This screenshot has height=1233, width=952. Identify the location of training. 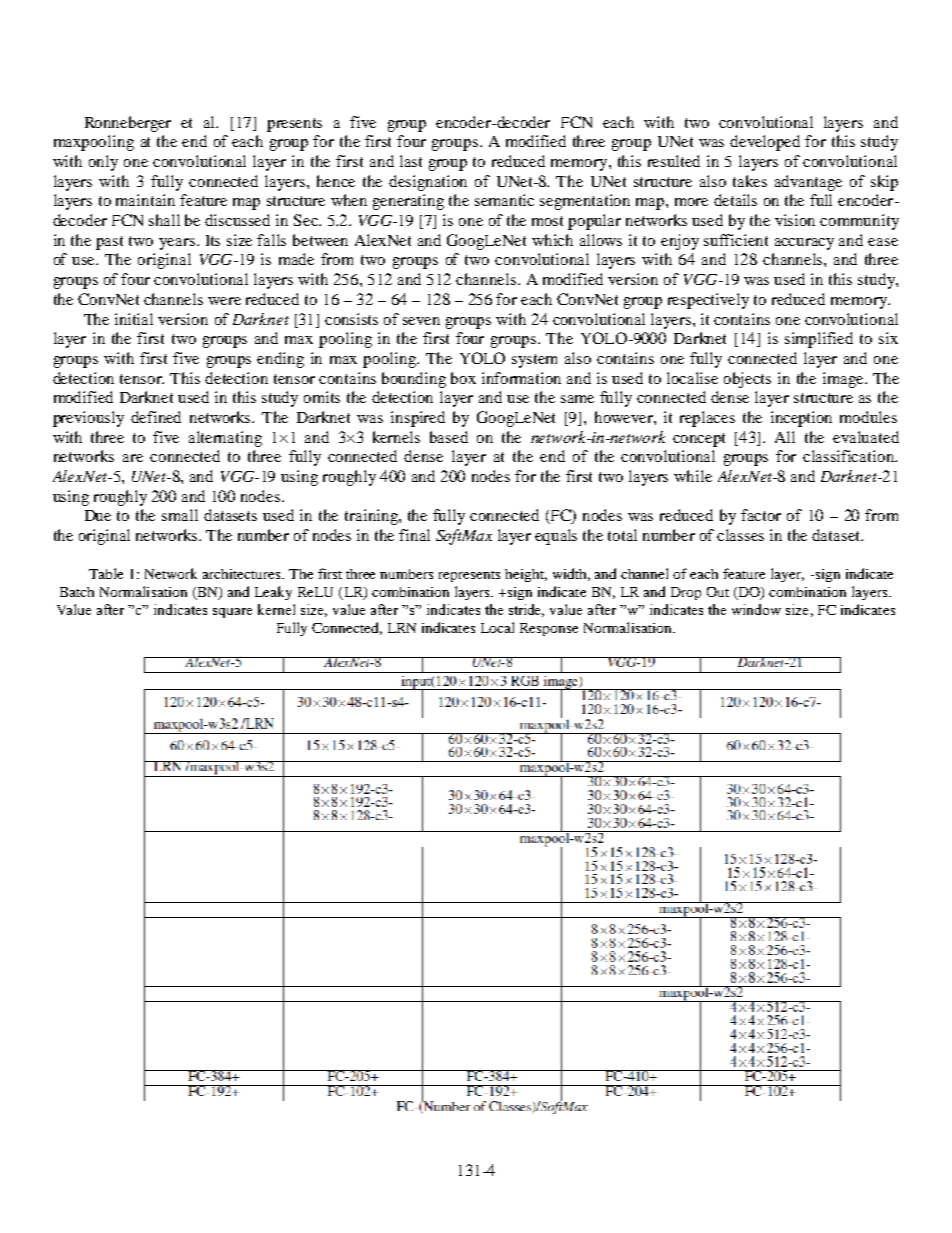
(372, 517).
